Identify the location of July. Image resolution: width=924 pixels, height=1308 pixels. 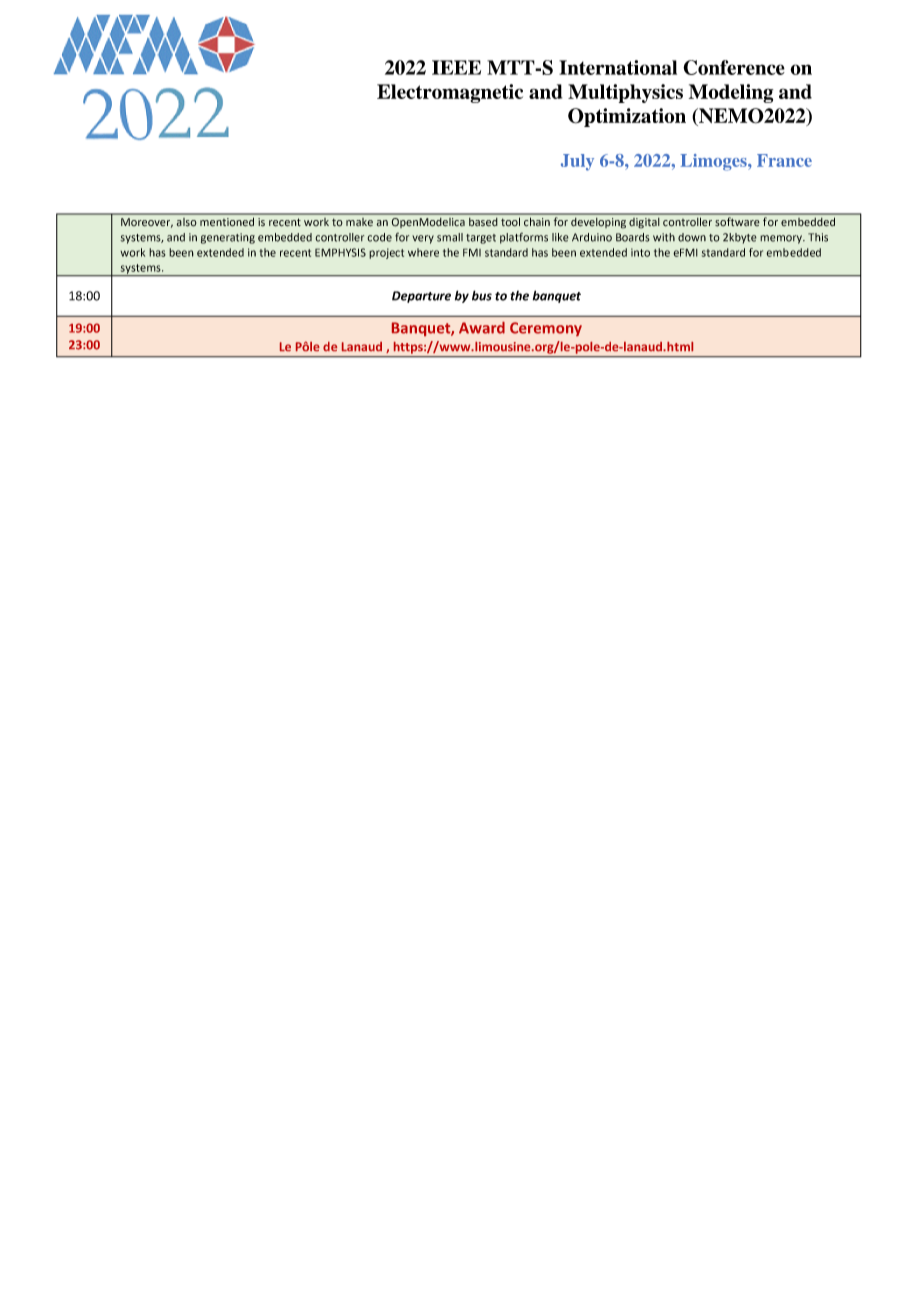
(577, 162).
